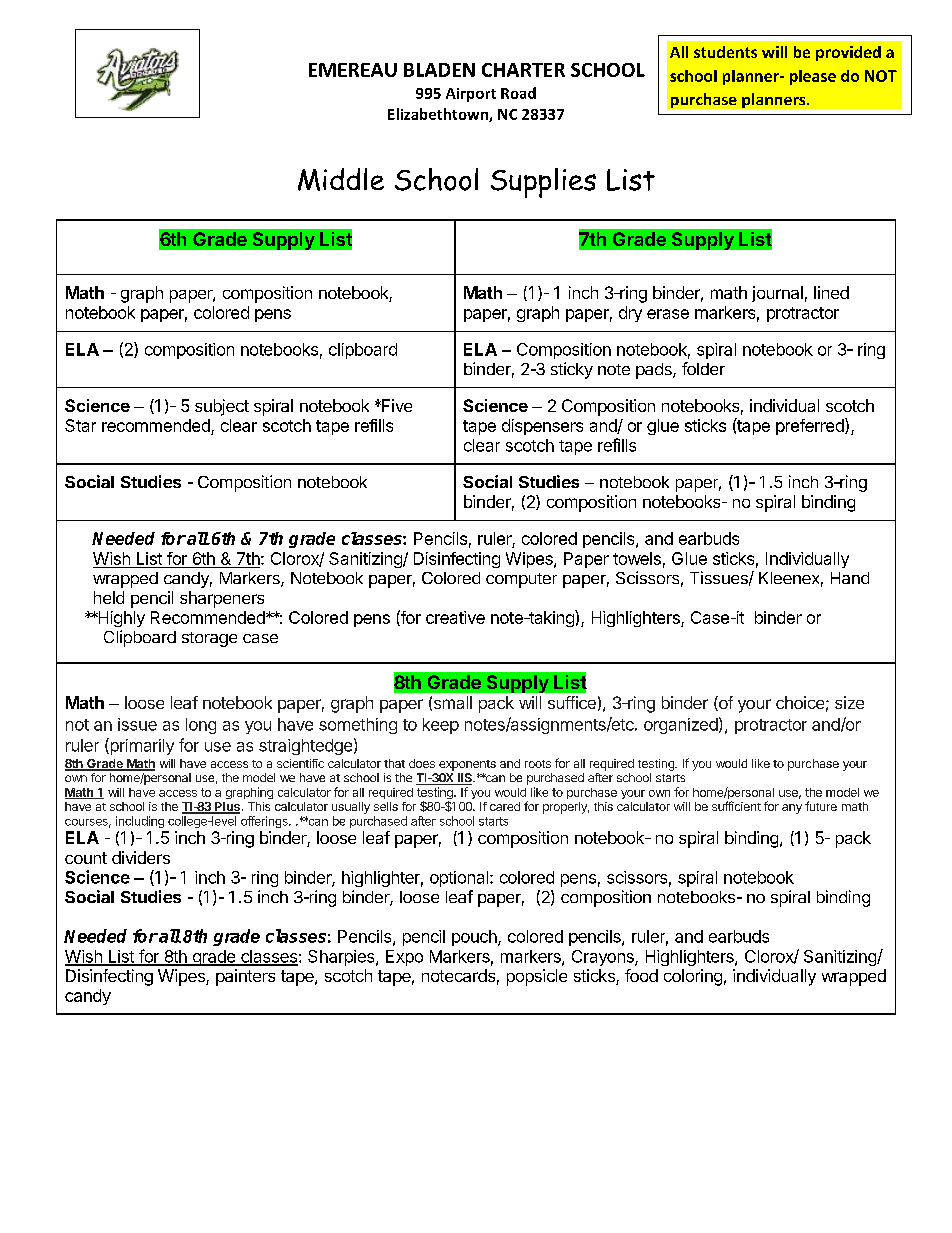 The height and width of the screenshot is (1233, 952). Describe the element at coordinates (641, 975) in the screenshot. I see `food` at that location.
